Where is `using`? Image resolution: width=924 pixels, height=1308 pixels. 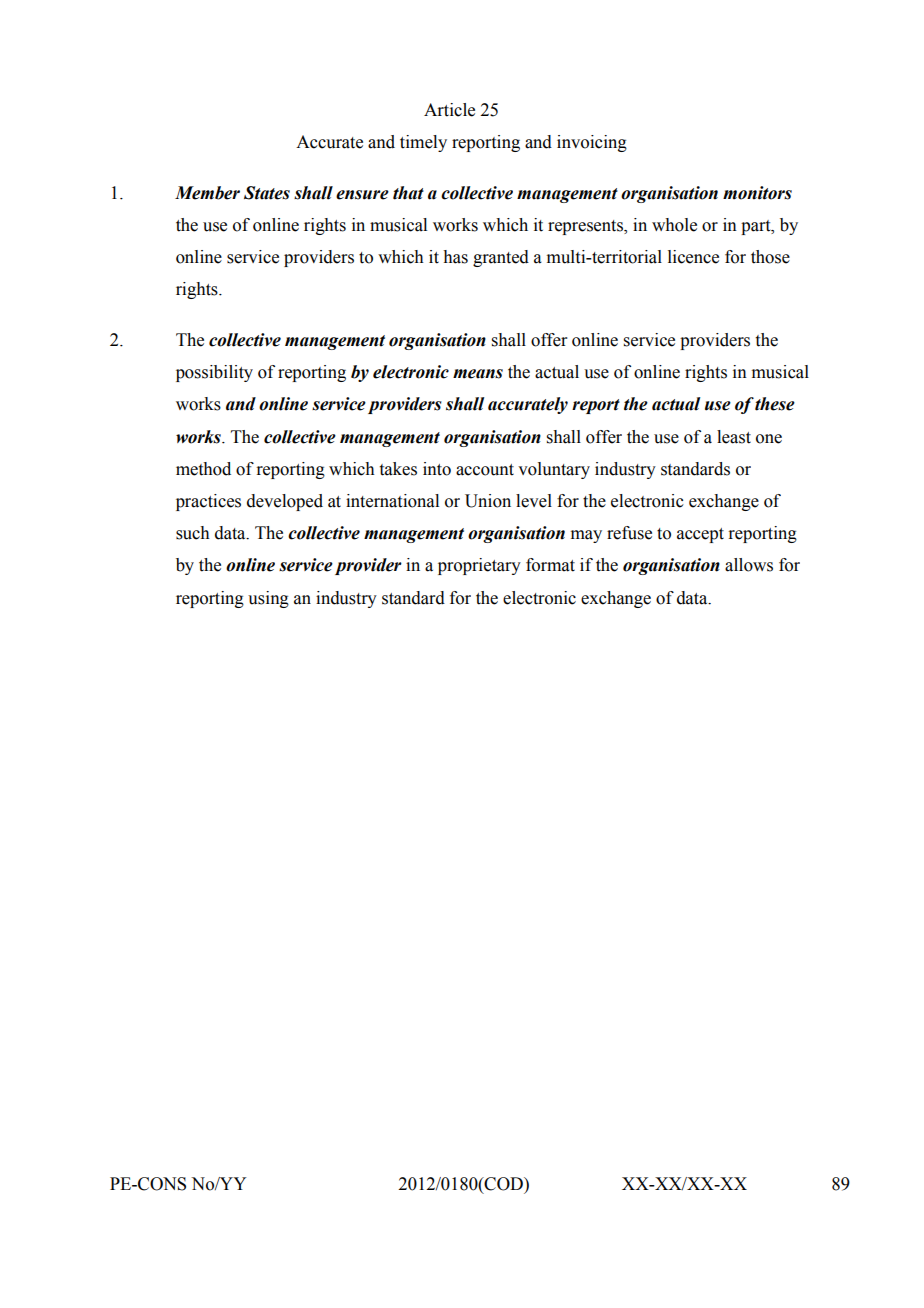
using is located at coordinates (268, 599).
